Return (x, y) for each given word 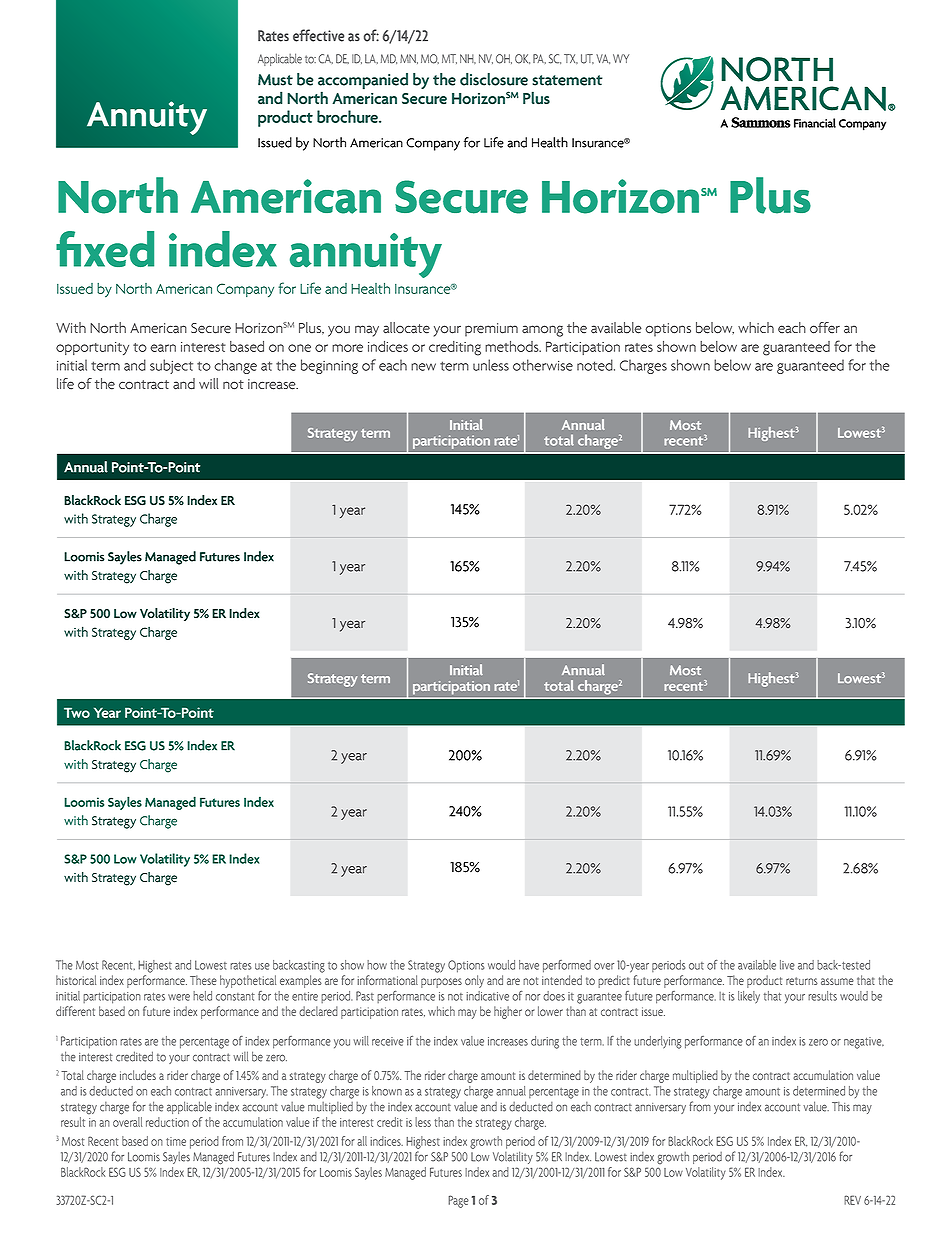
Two (77, 712)
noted (596, 365)
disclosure (494, 79)
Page (458, 1201)
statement (567, 80)
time (176, 1141)
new (423, 367)
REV (852, 1200)
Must (275, 80)
